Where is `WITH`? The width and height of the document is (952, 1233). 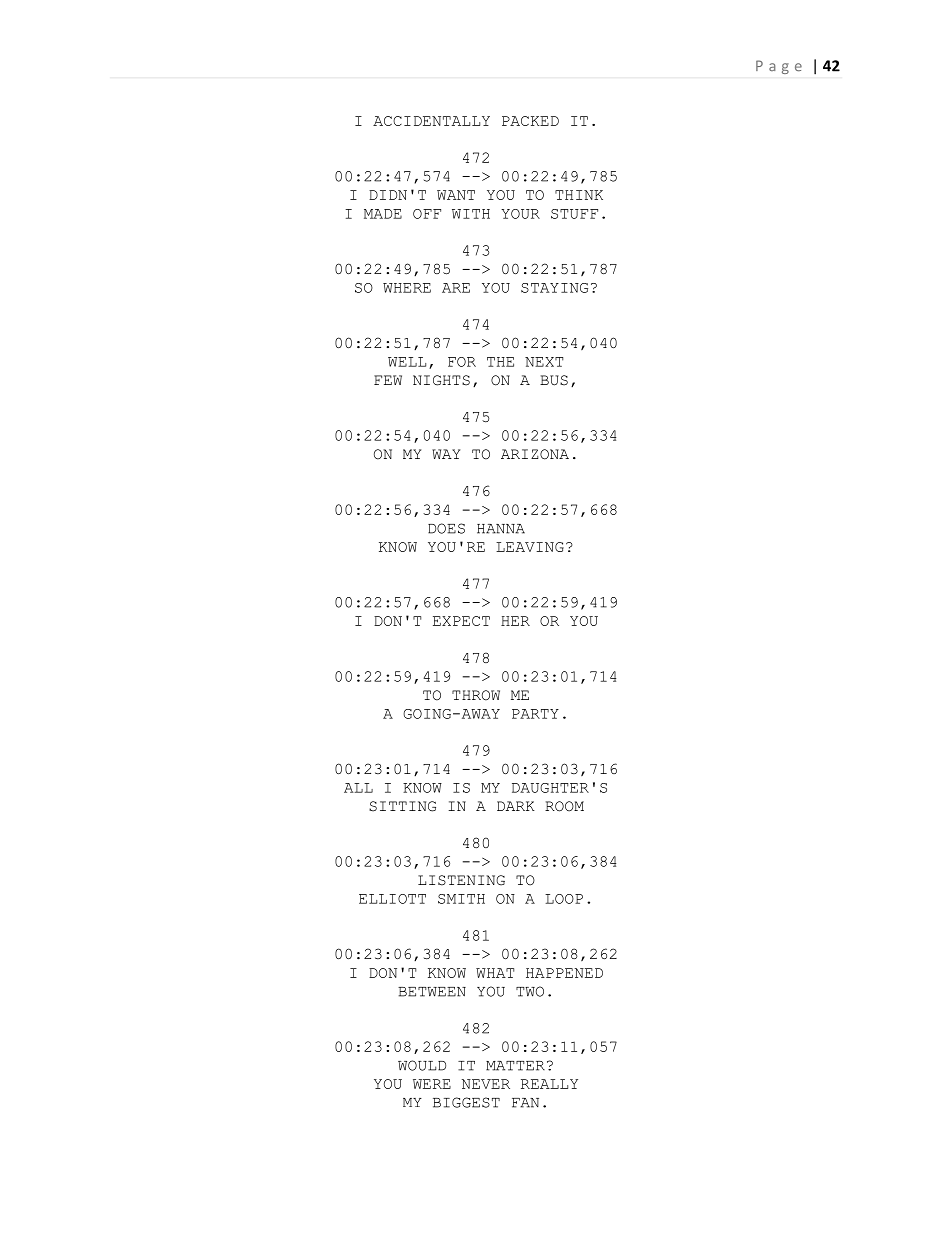
WITH is located at coordinates (471, 214).
